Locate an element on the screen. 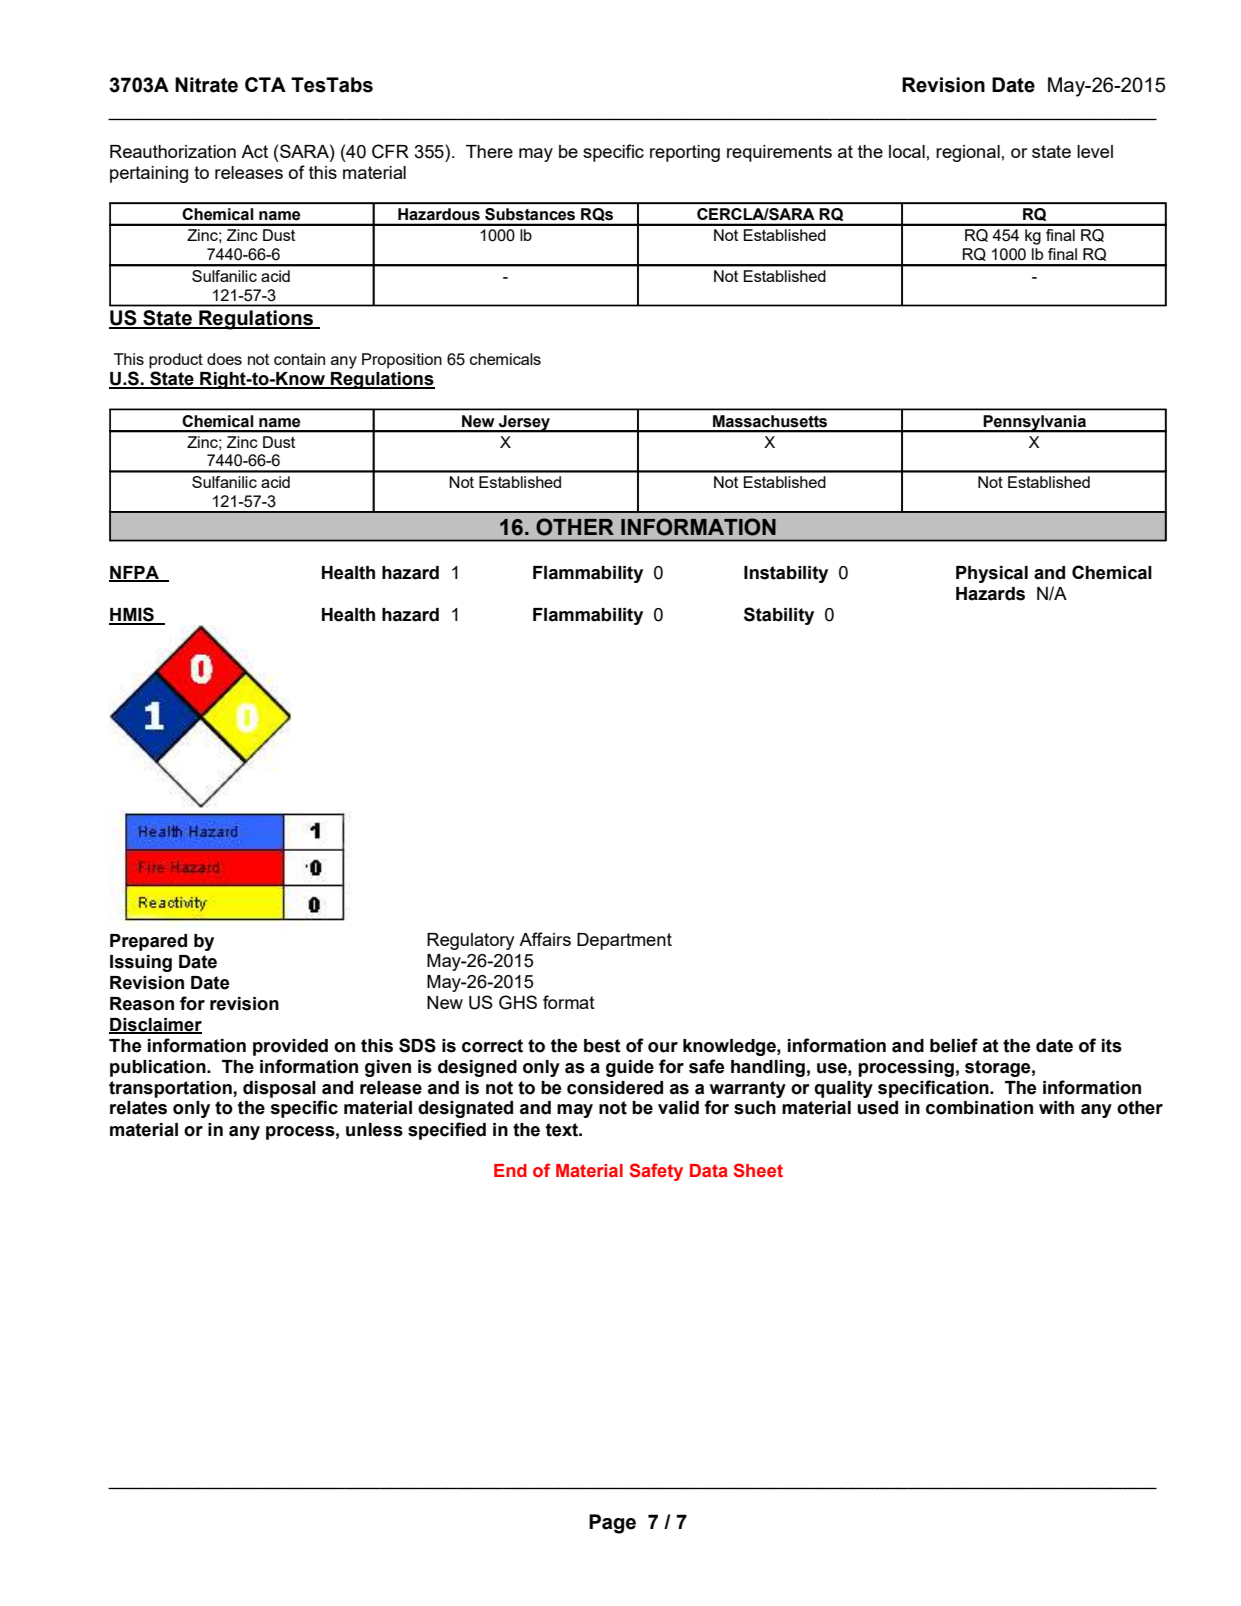  Act is located at coordinates (254, 151).
